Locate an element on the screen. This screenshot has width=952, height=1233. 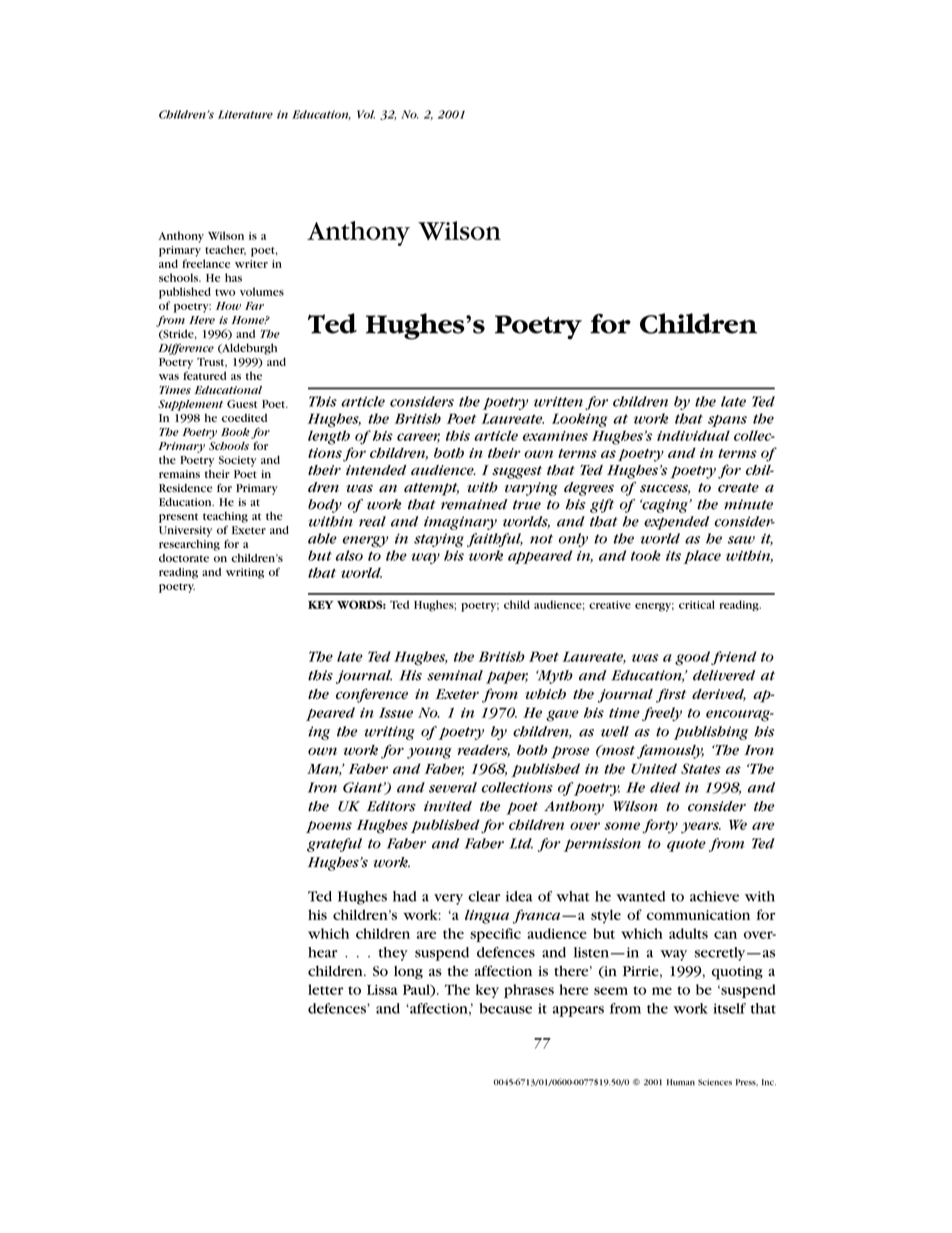
Literature is located at coordinates (245, 114).
